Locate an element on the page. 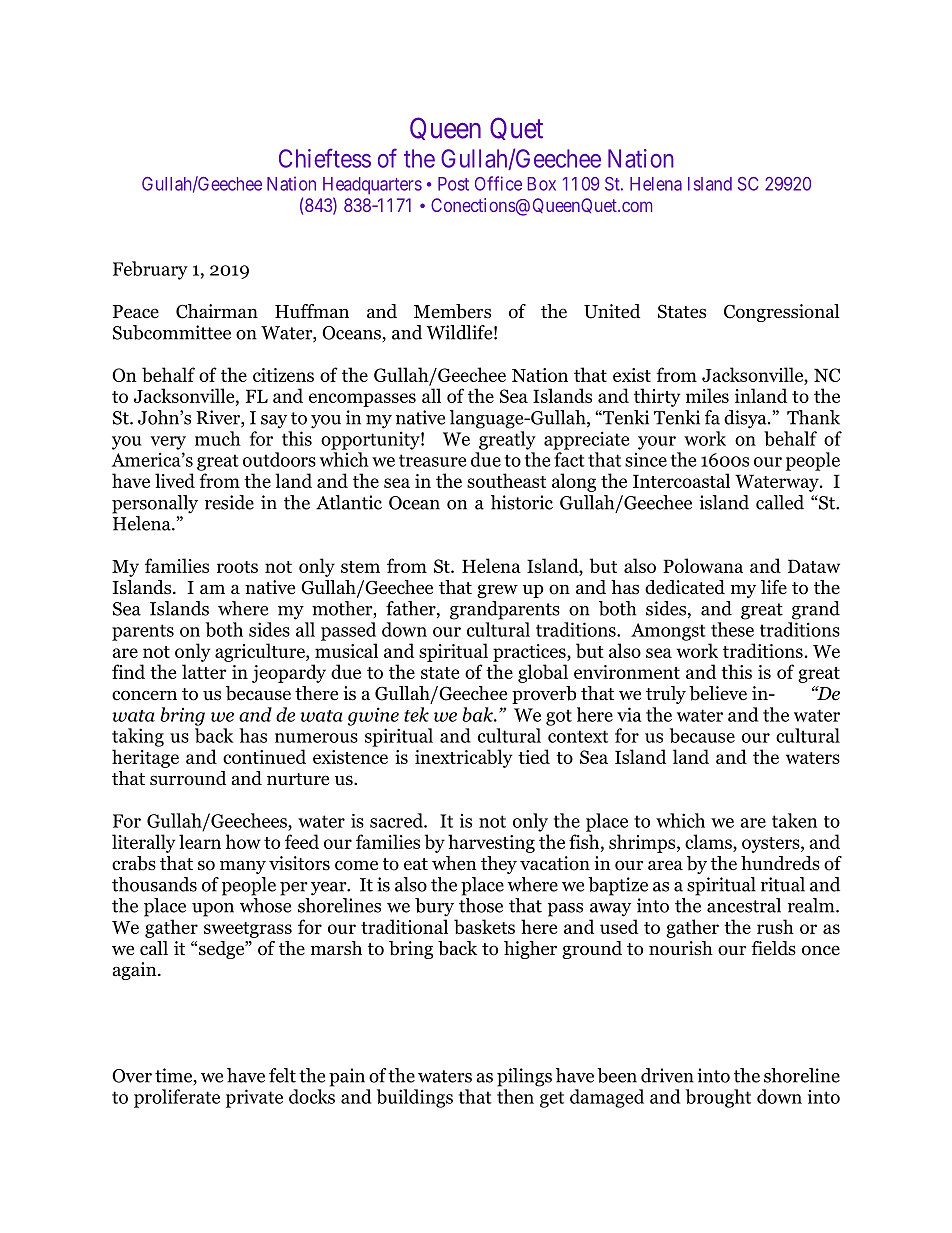 Image resolution: width=952 pixels, height=1233 pixels. miles is located at coordinates (707, 395).
